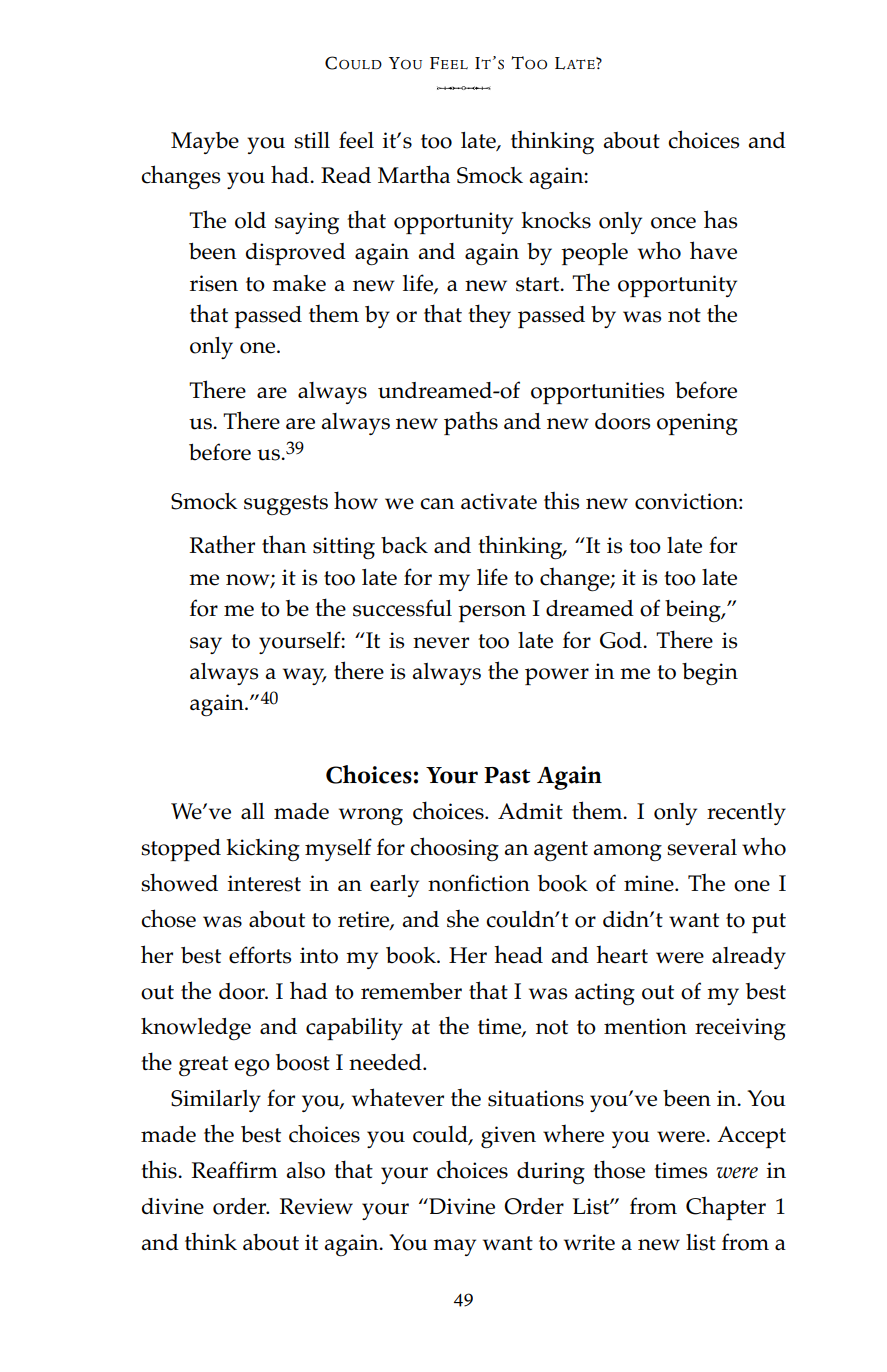 The height and width of the image is (1372, 887). Describe the element at coordinates (702, 847) in the image. I see `several` at that location.
